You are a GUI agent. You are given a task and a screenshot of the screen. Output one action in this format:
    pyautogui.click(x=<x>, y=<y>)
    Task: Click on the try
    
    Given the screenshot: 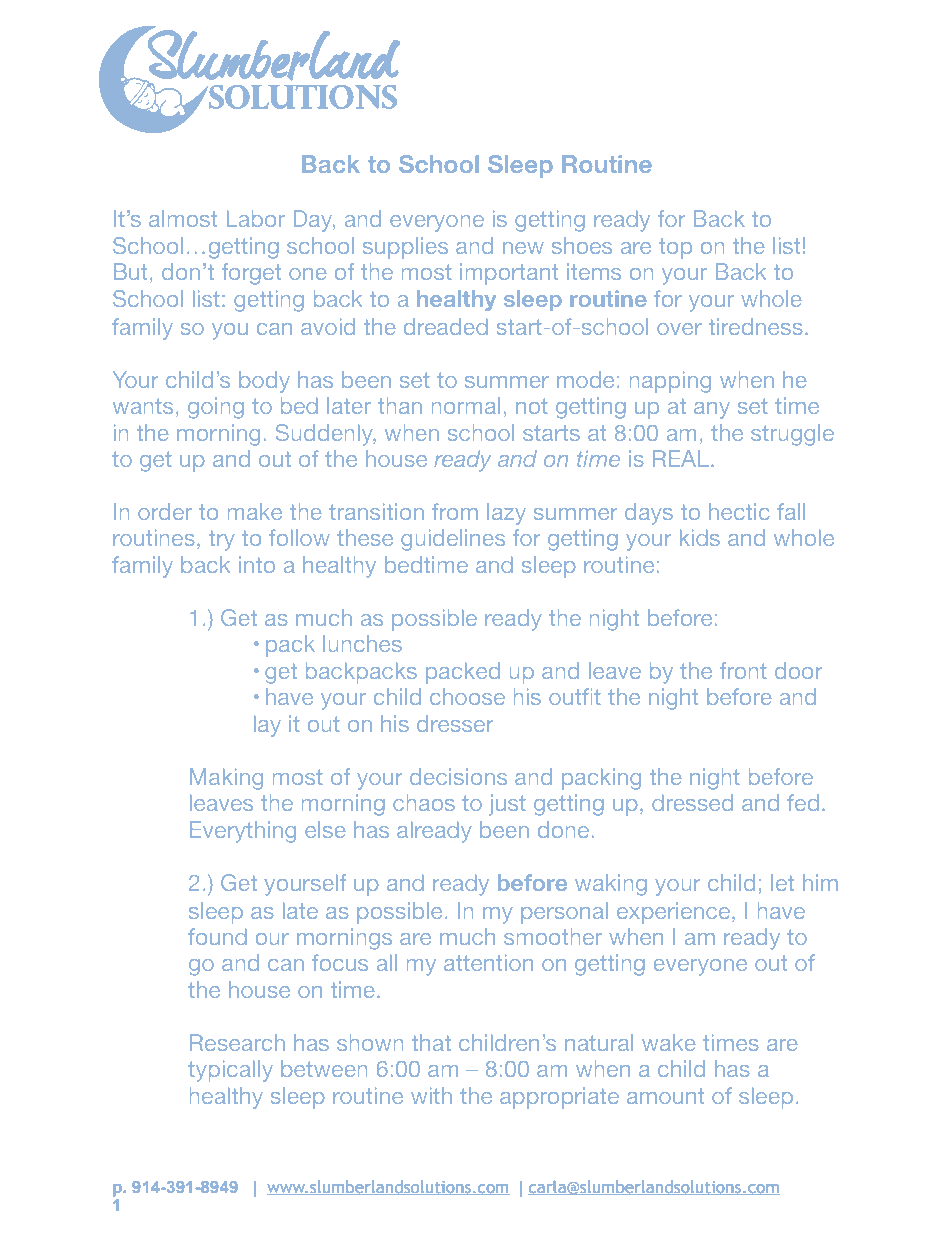 What is the action you would take?
    pyautogui.click(x=221, y=540)
